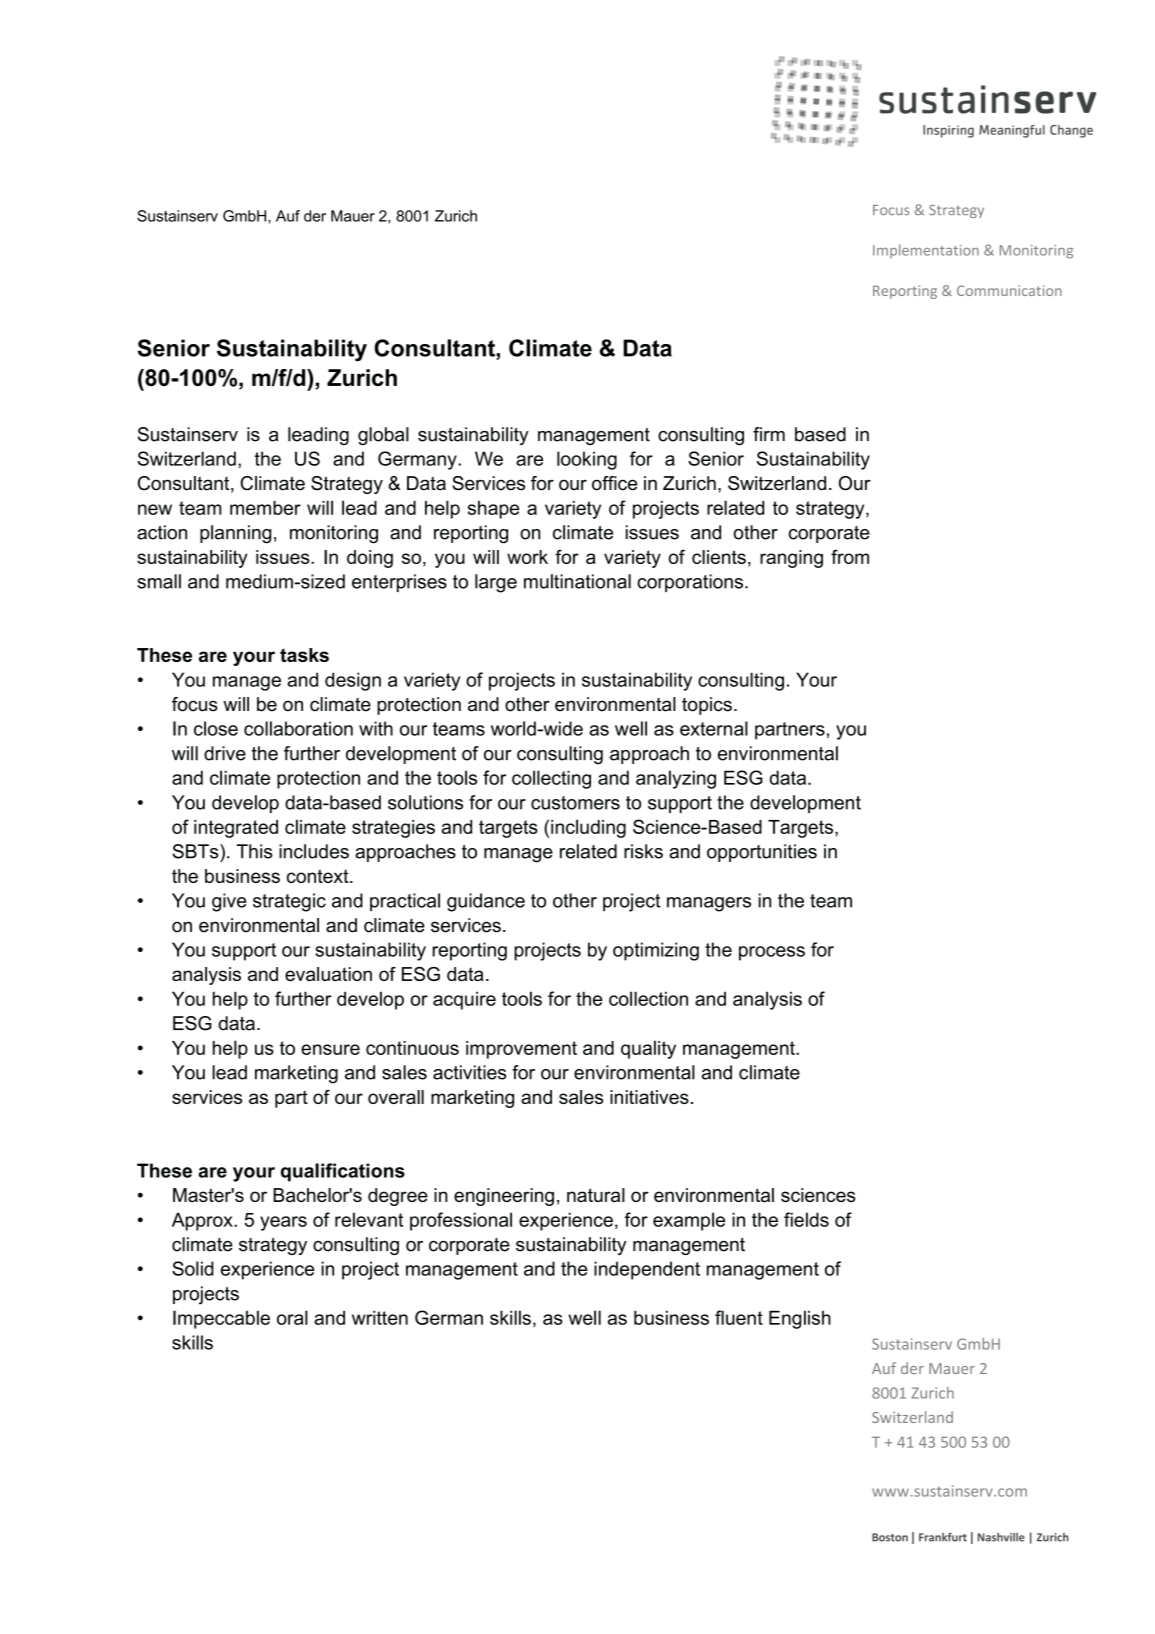  What do you see at coordinates (587, 460) in the screenshot?
I see `looking` at bounding box center [587, 460].
